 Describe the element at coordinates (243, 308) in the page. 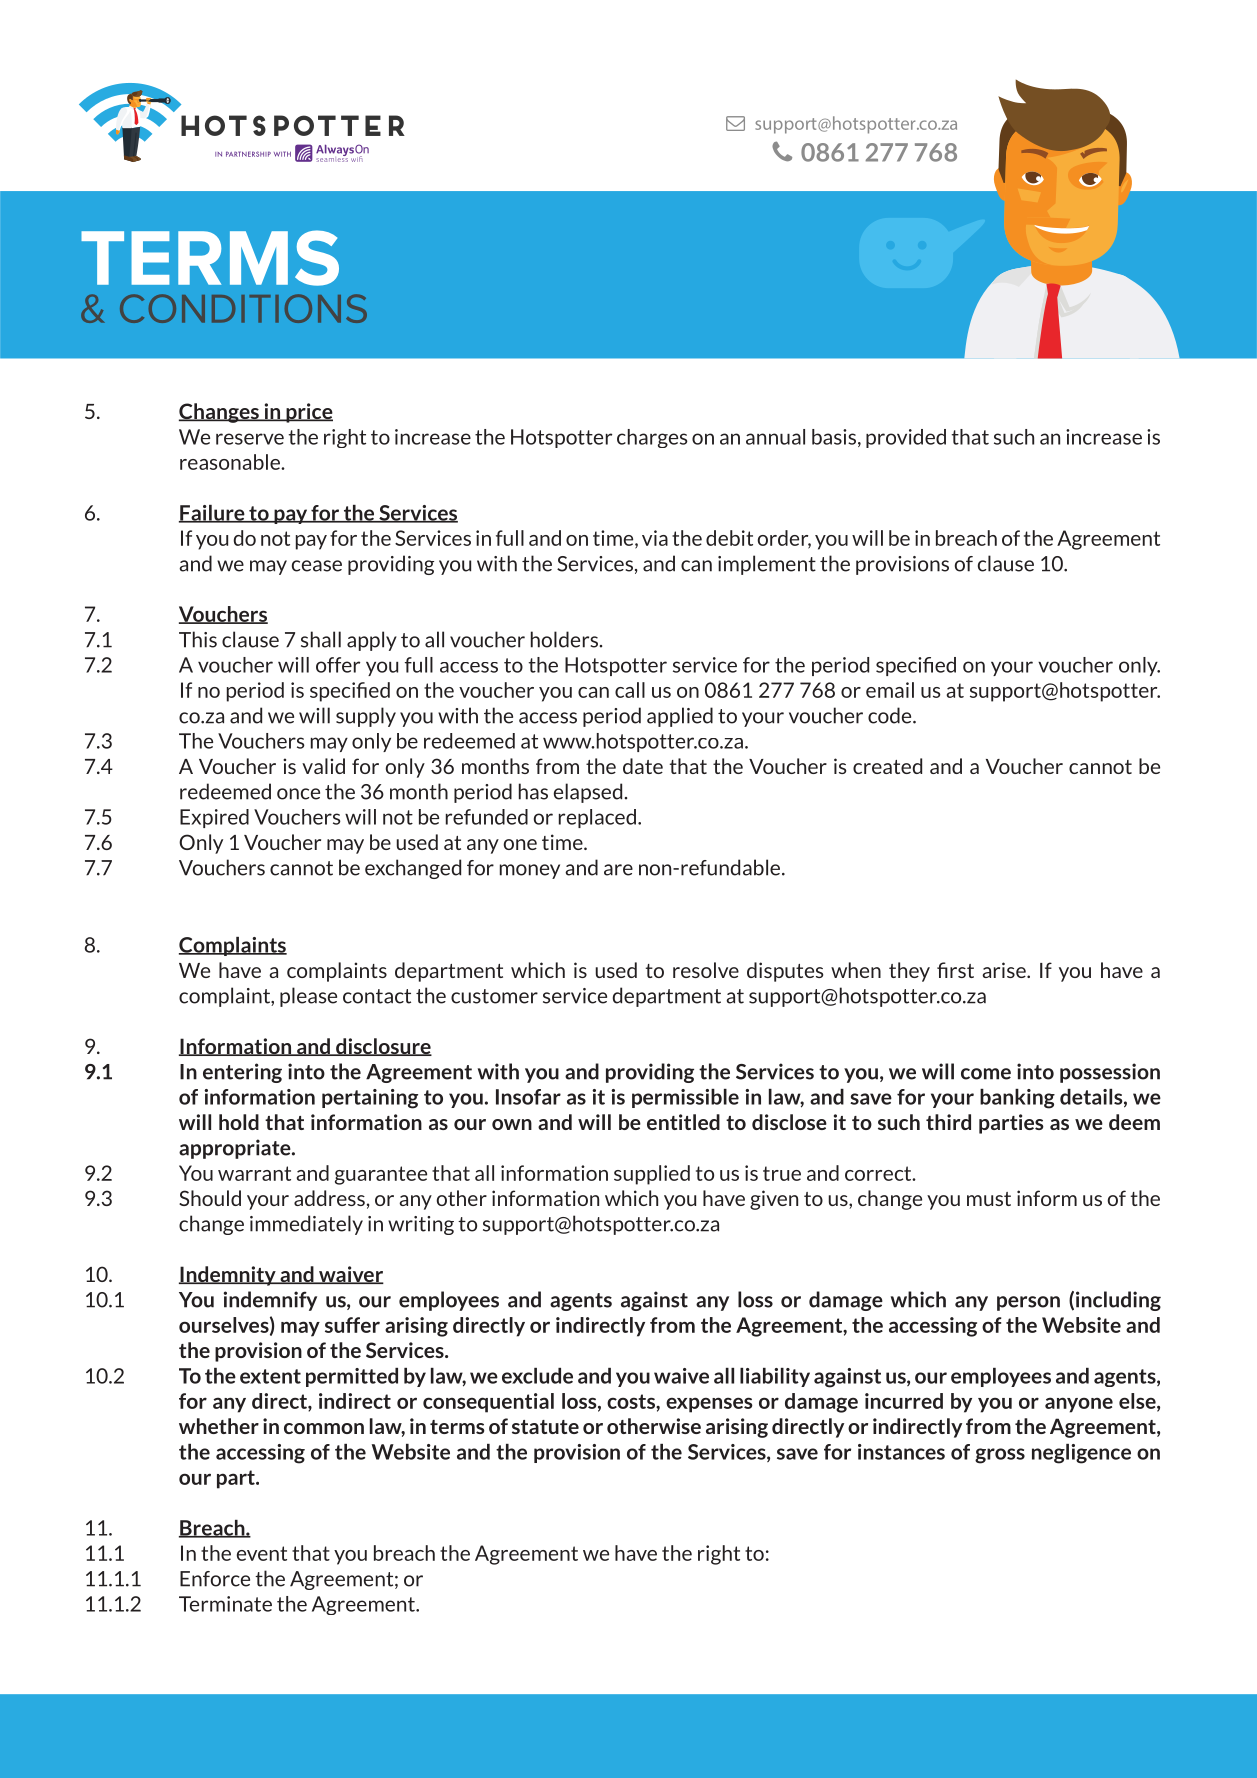

I see `CONDITIONS` at that location.
